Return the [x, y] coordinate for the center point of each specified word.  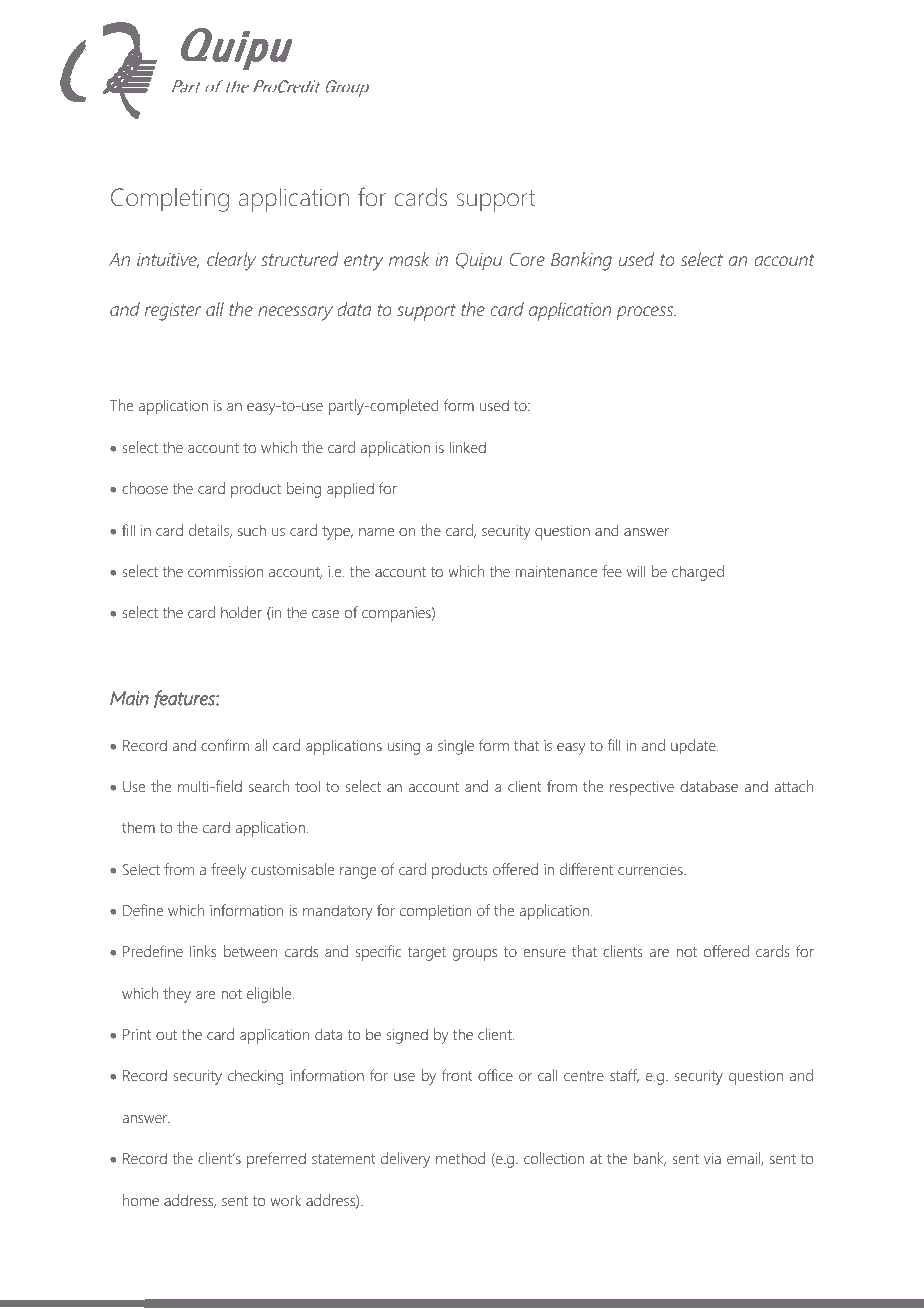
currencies [651, 869]
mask [409, 259]
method [460, 1158]
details [210, 531]
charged [698, 573]
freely [228, 871]
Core [527, 259]
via [712, 1158]
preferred [276, 1160]
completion [435, 912]
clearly [231, 261]
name [376, 532]
